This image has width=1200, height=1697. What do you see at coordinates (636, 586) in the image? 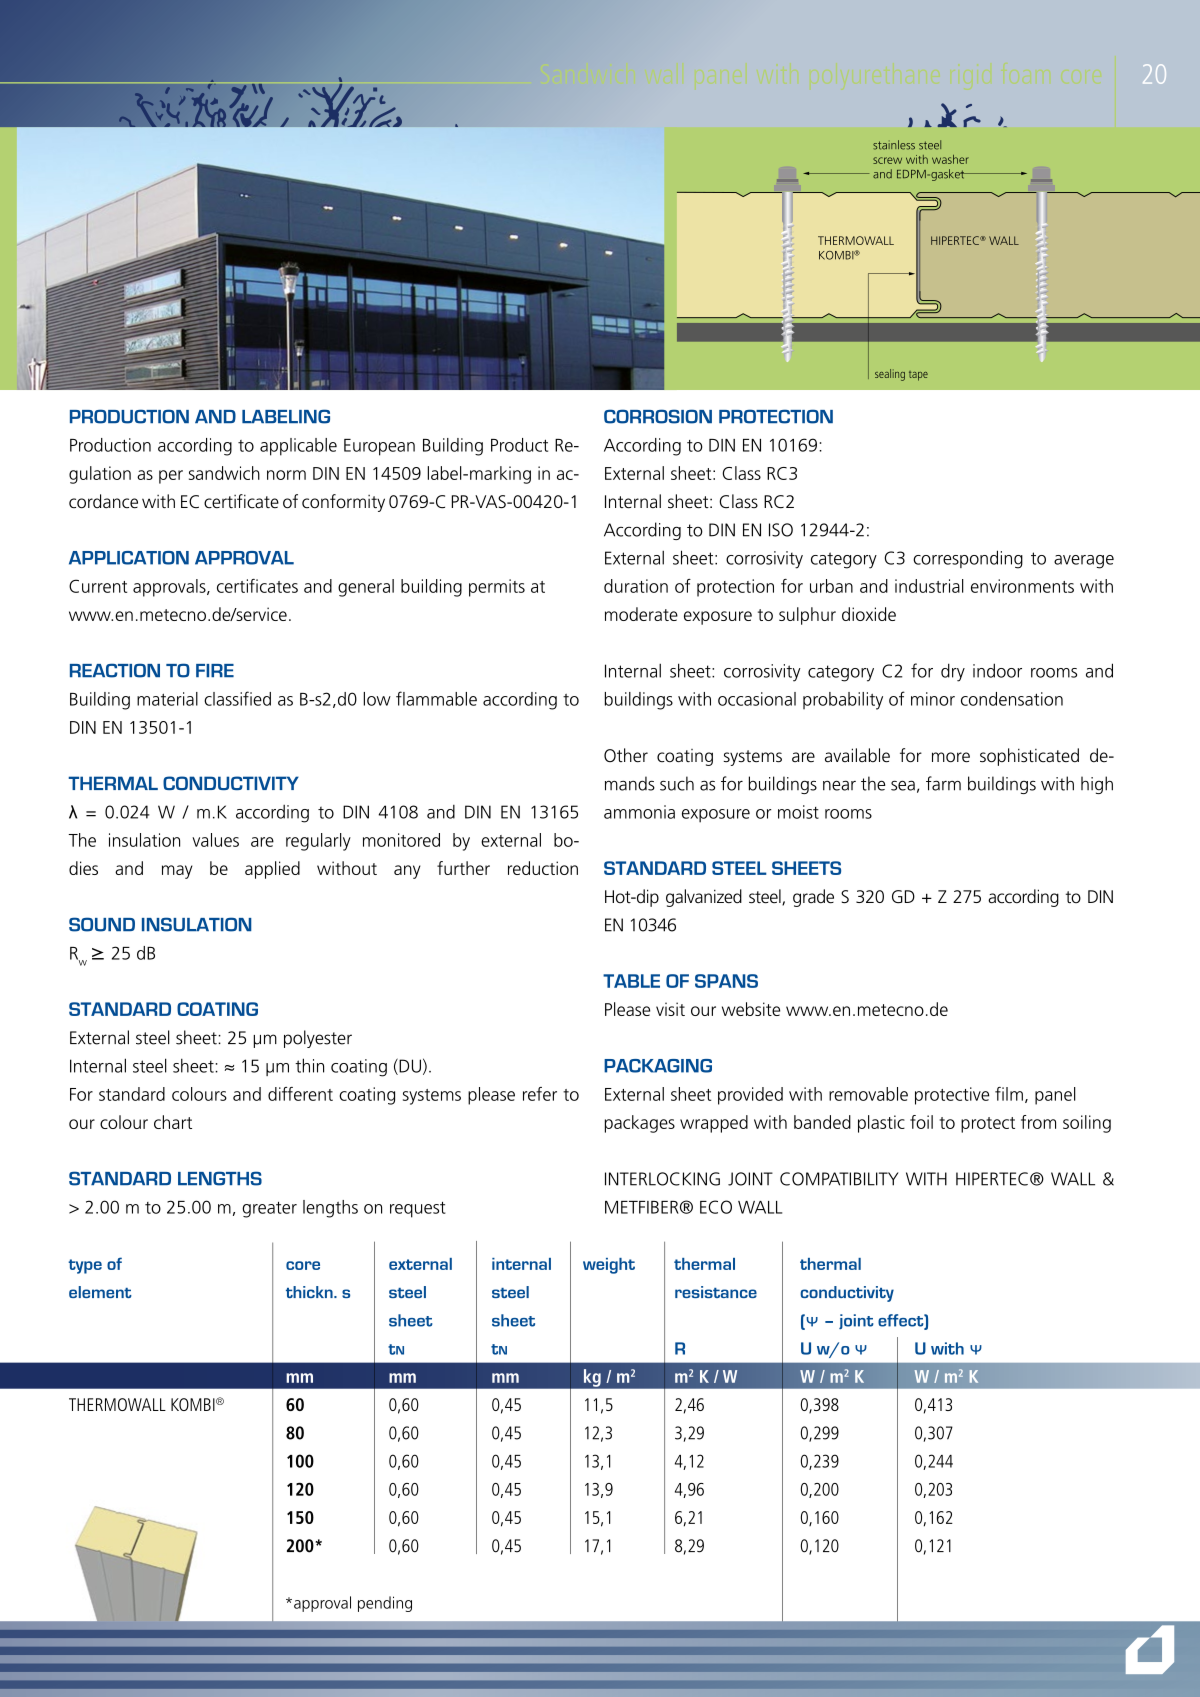
I see `duration` at bounding box center [636, 586].
